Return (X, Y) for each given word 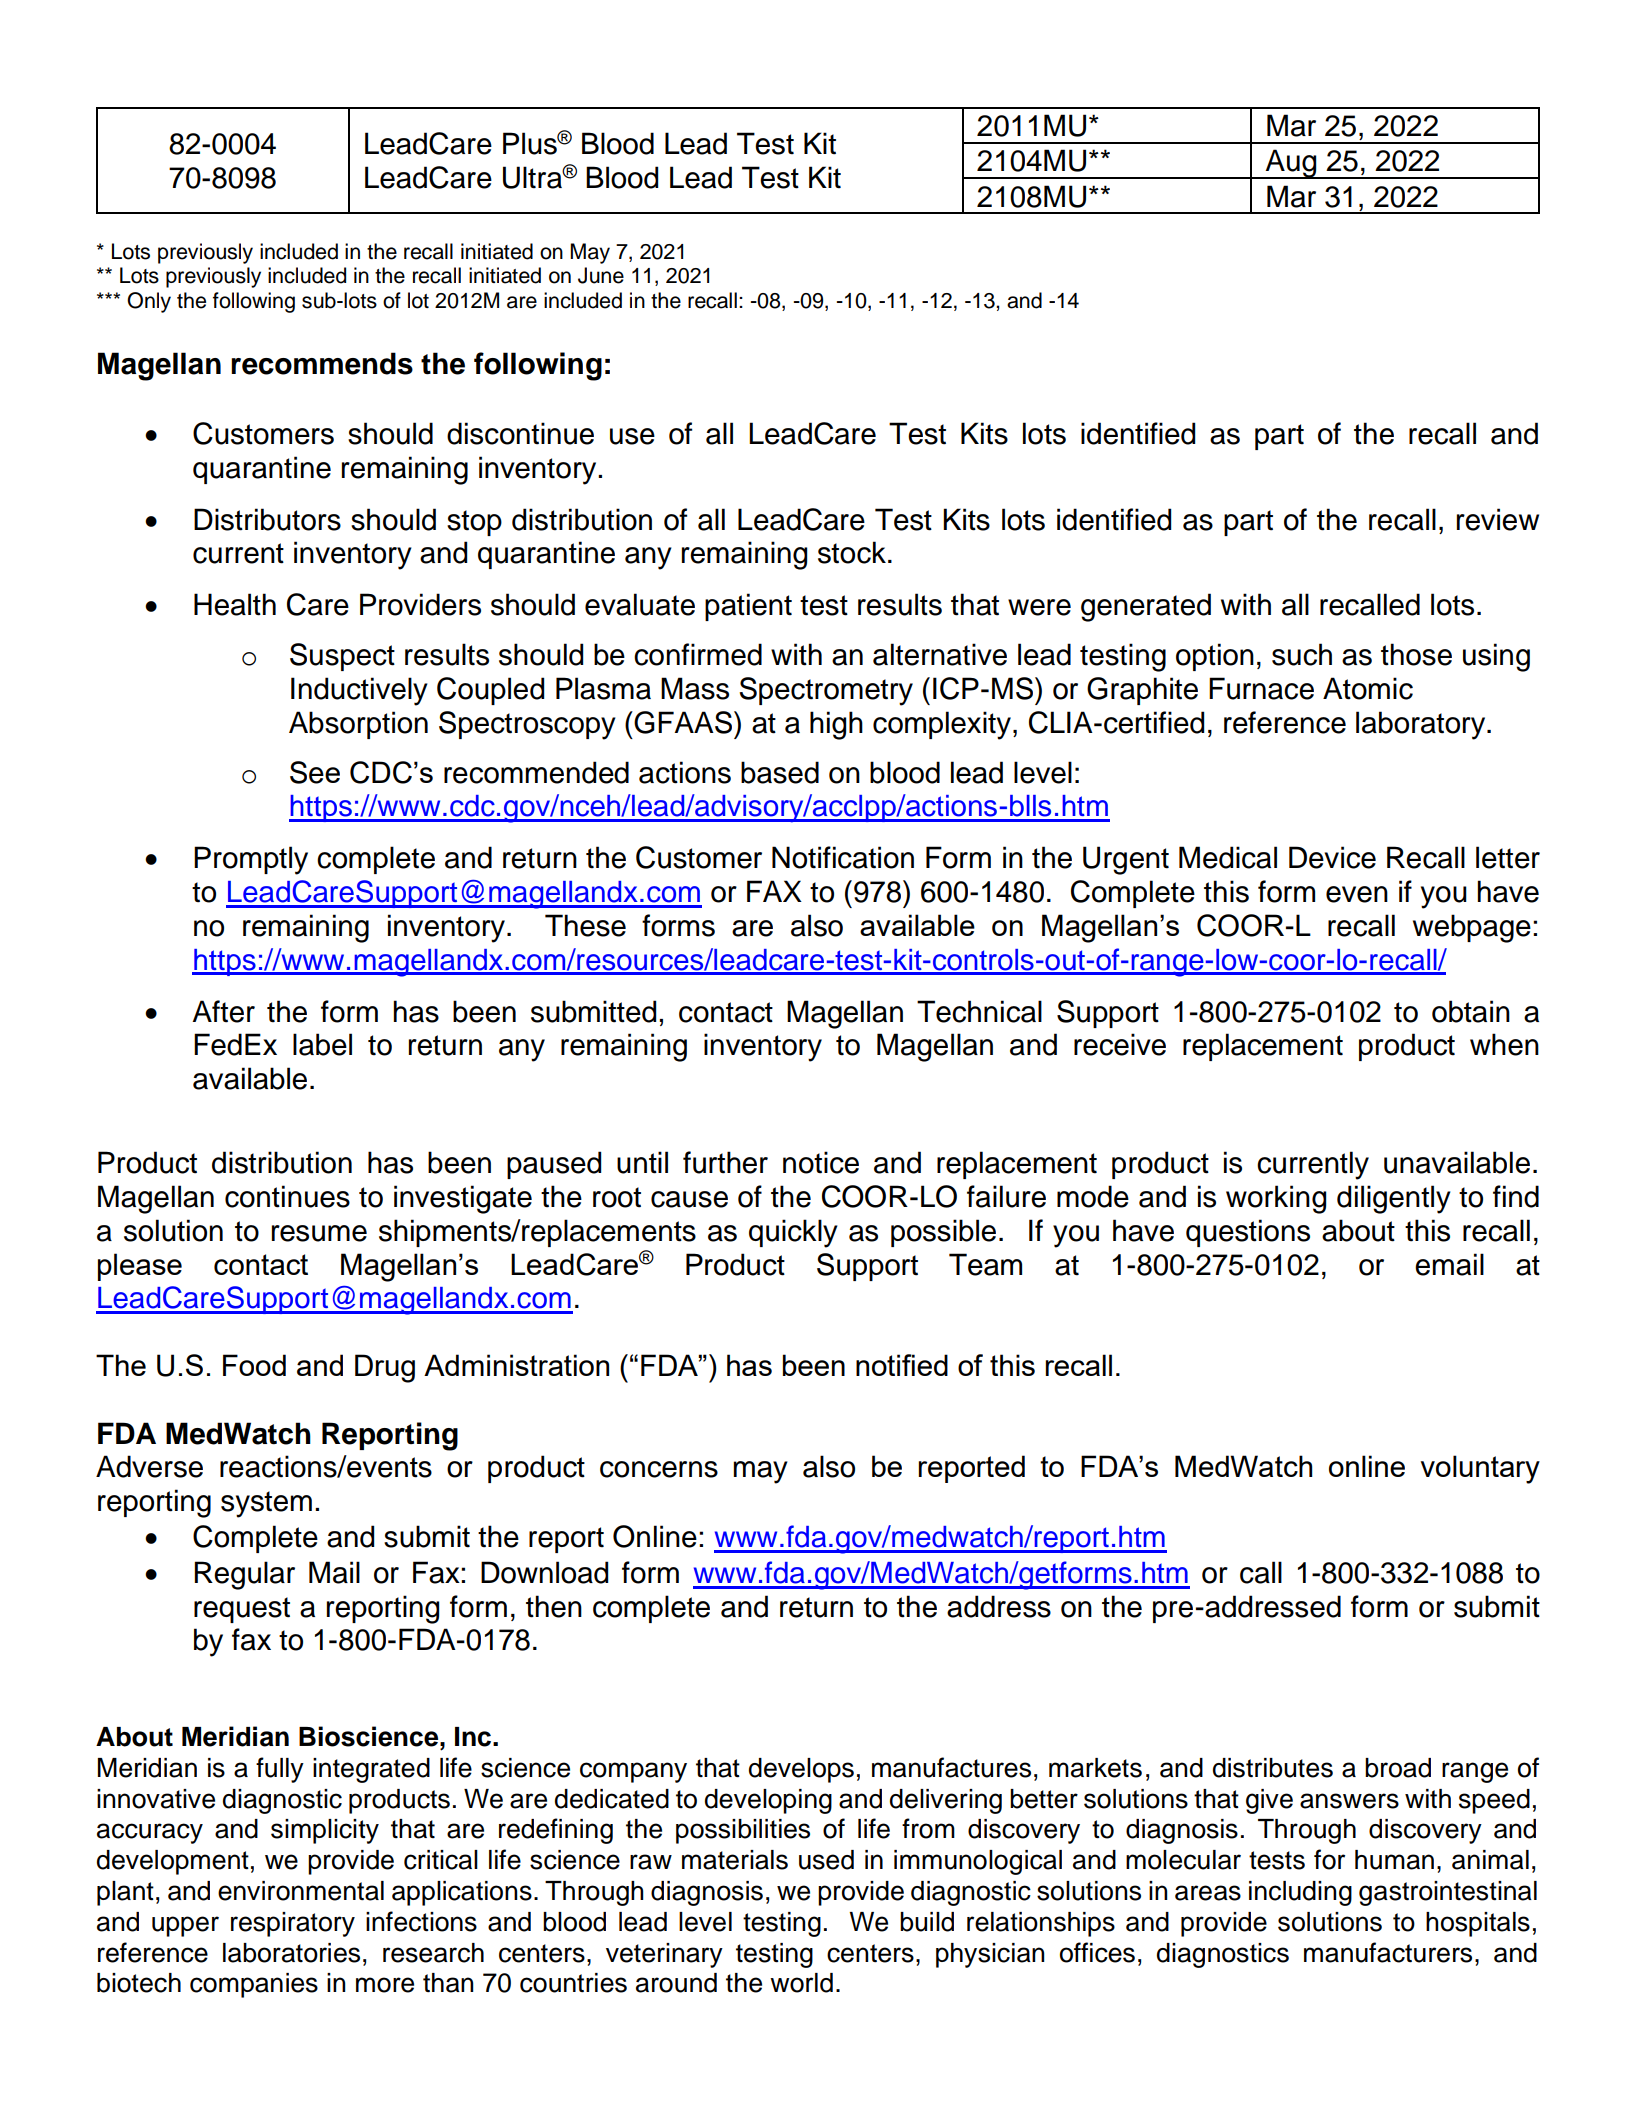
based (780, 772)
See (315, 772)
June (601, 275)
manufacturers (1388, 1952)
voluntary (1480, 1469)
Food (254, 1365)
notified (902, 1365)
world (801, 1983)
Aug (1291, 164)
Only (149, 302)
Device (1332, 857)
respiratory (293, 1924)
